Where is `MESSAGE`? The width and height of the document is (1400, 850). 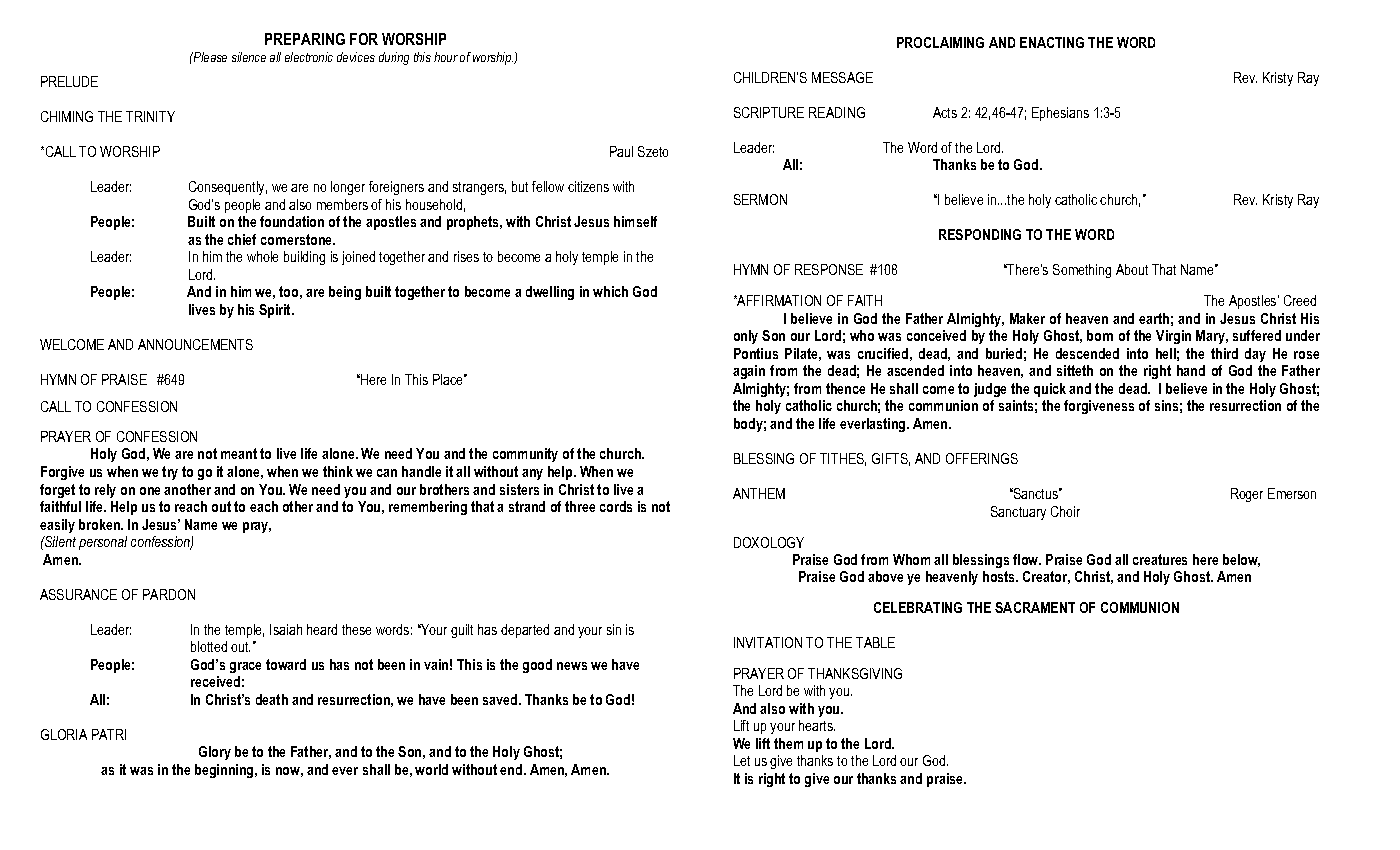 MESSAGE is located at coordinates (842, 77).
